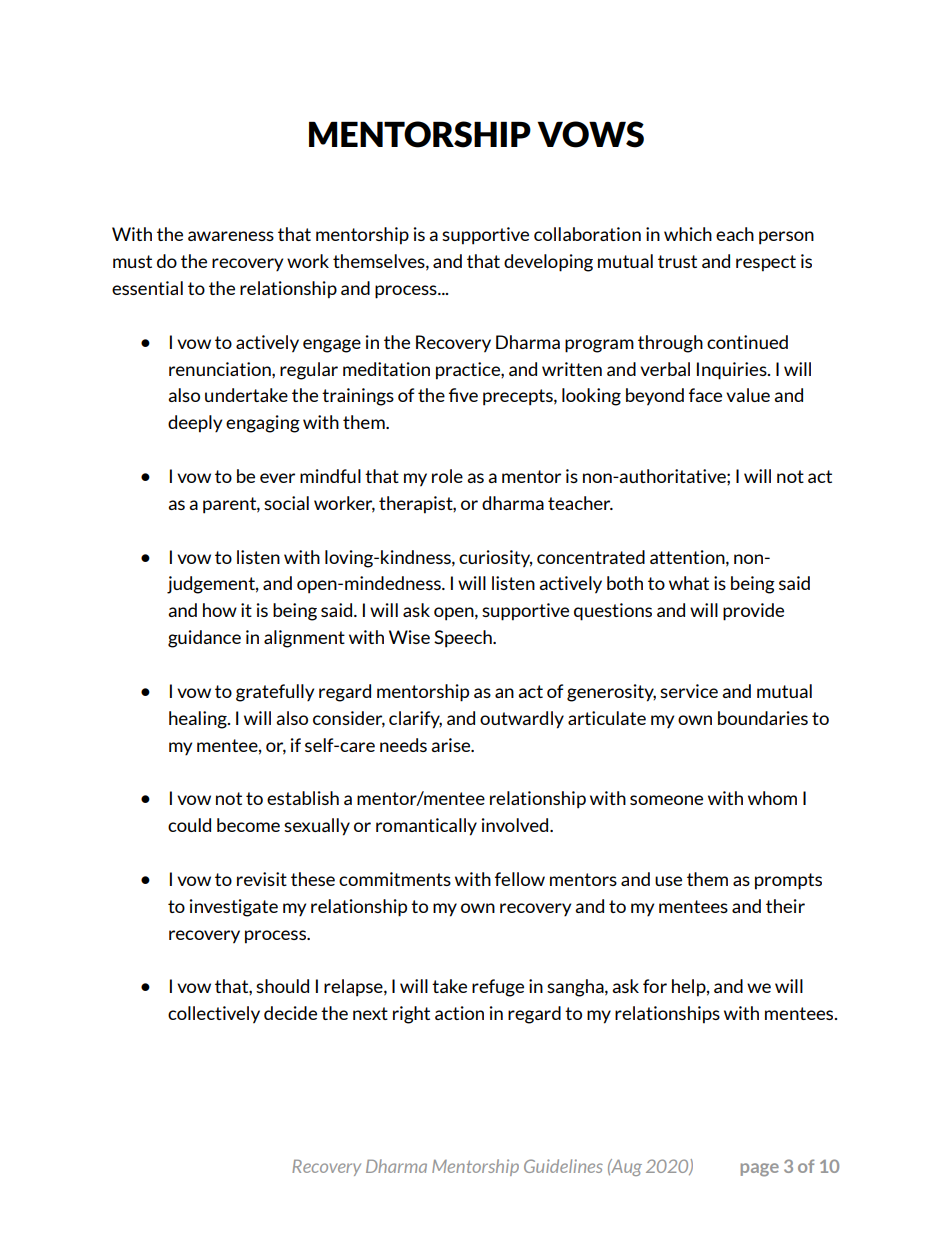  I want to click on page, so click(760, 1170).
